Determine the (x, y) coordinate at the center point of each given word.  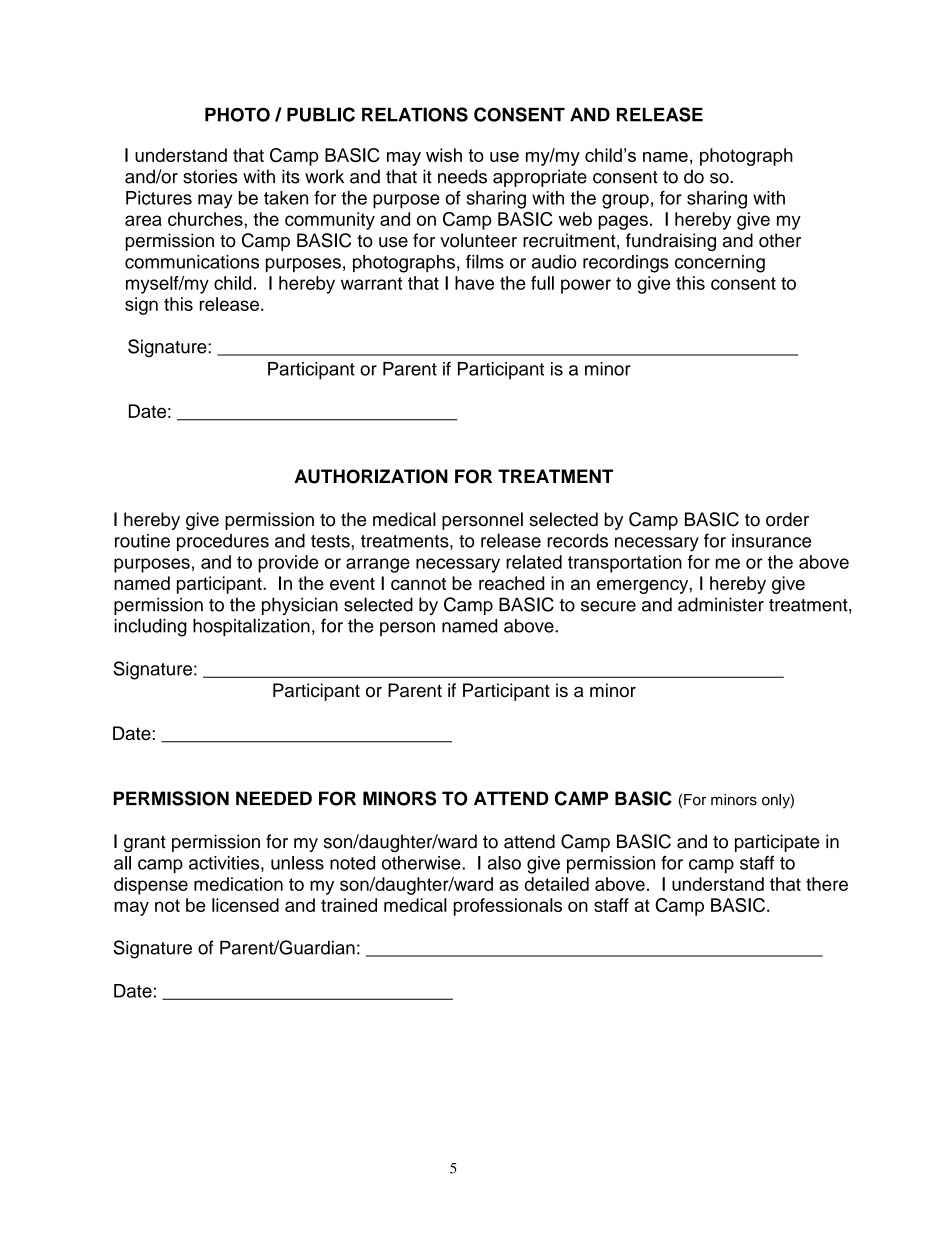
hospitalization (251, 627)
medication (238, 884)
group (625, 201)
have (474, 283)
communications (192, 262)
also (504, 863)
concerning (720, 264)
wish (444, 155)
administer (721, 604)
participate (777, 843)
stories (210, 176)
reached (511, 583)
